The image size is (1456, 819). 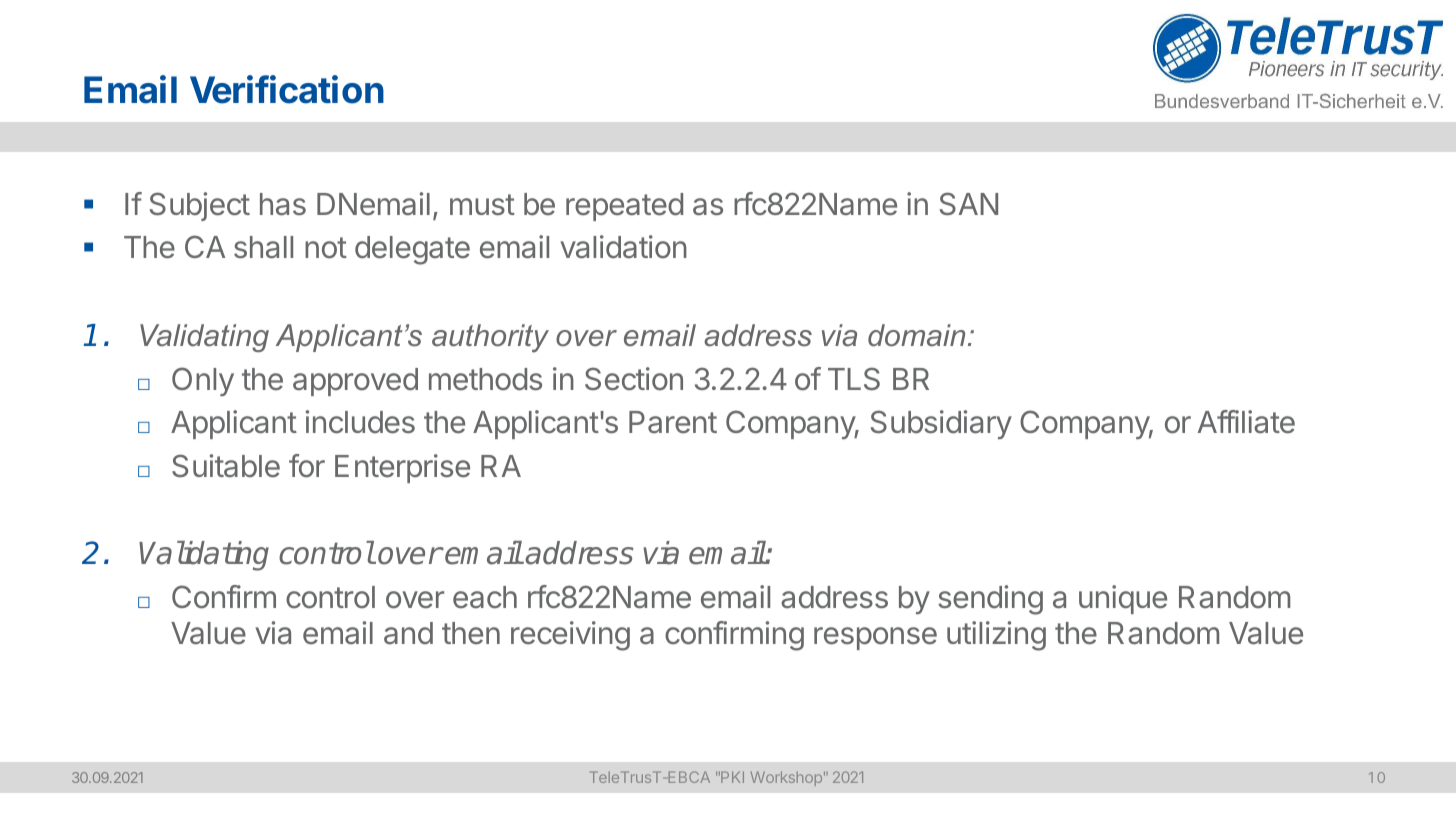 What do you see at coordinates (968, 204) in the screenshot?
I see `SAN` at bounding box center [968, 204].
